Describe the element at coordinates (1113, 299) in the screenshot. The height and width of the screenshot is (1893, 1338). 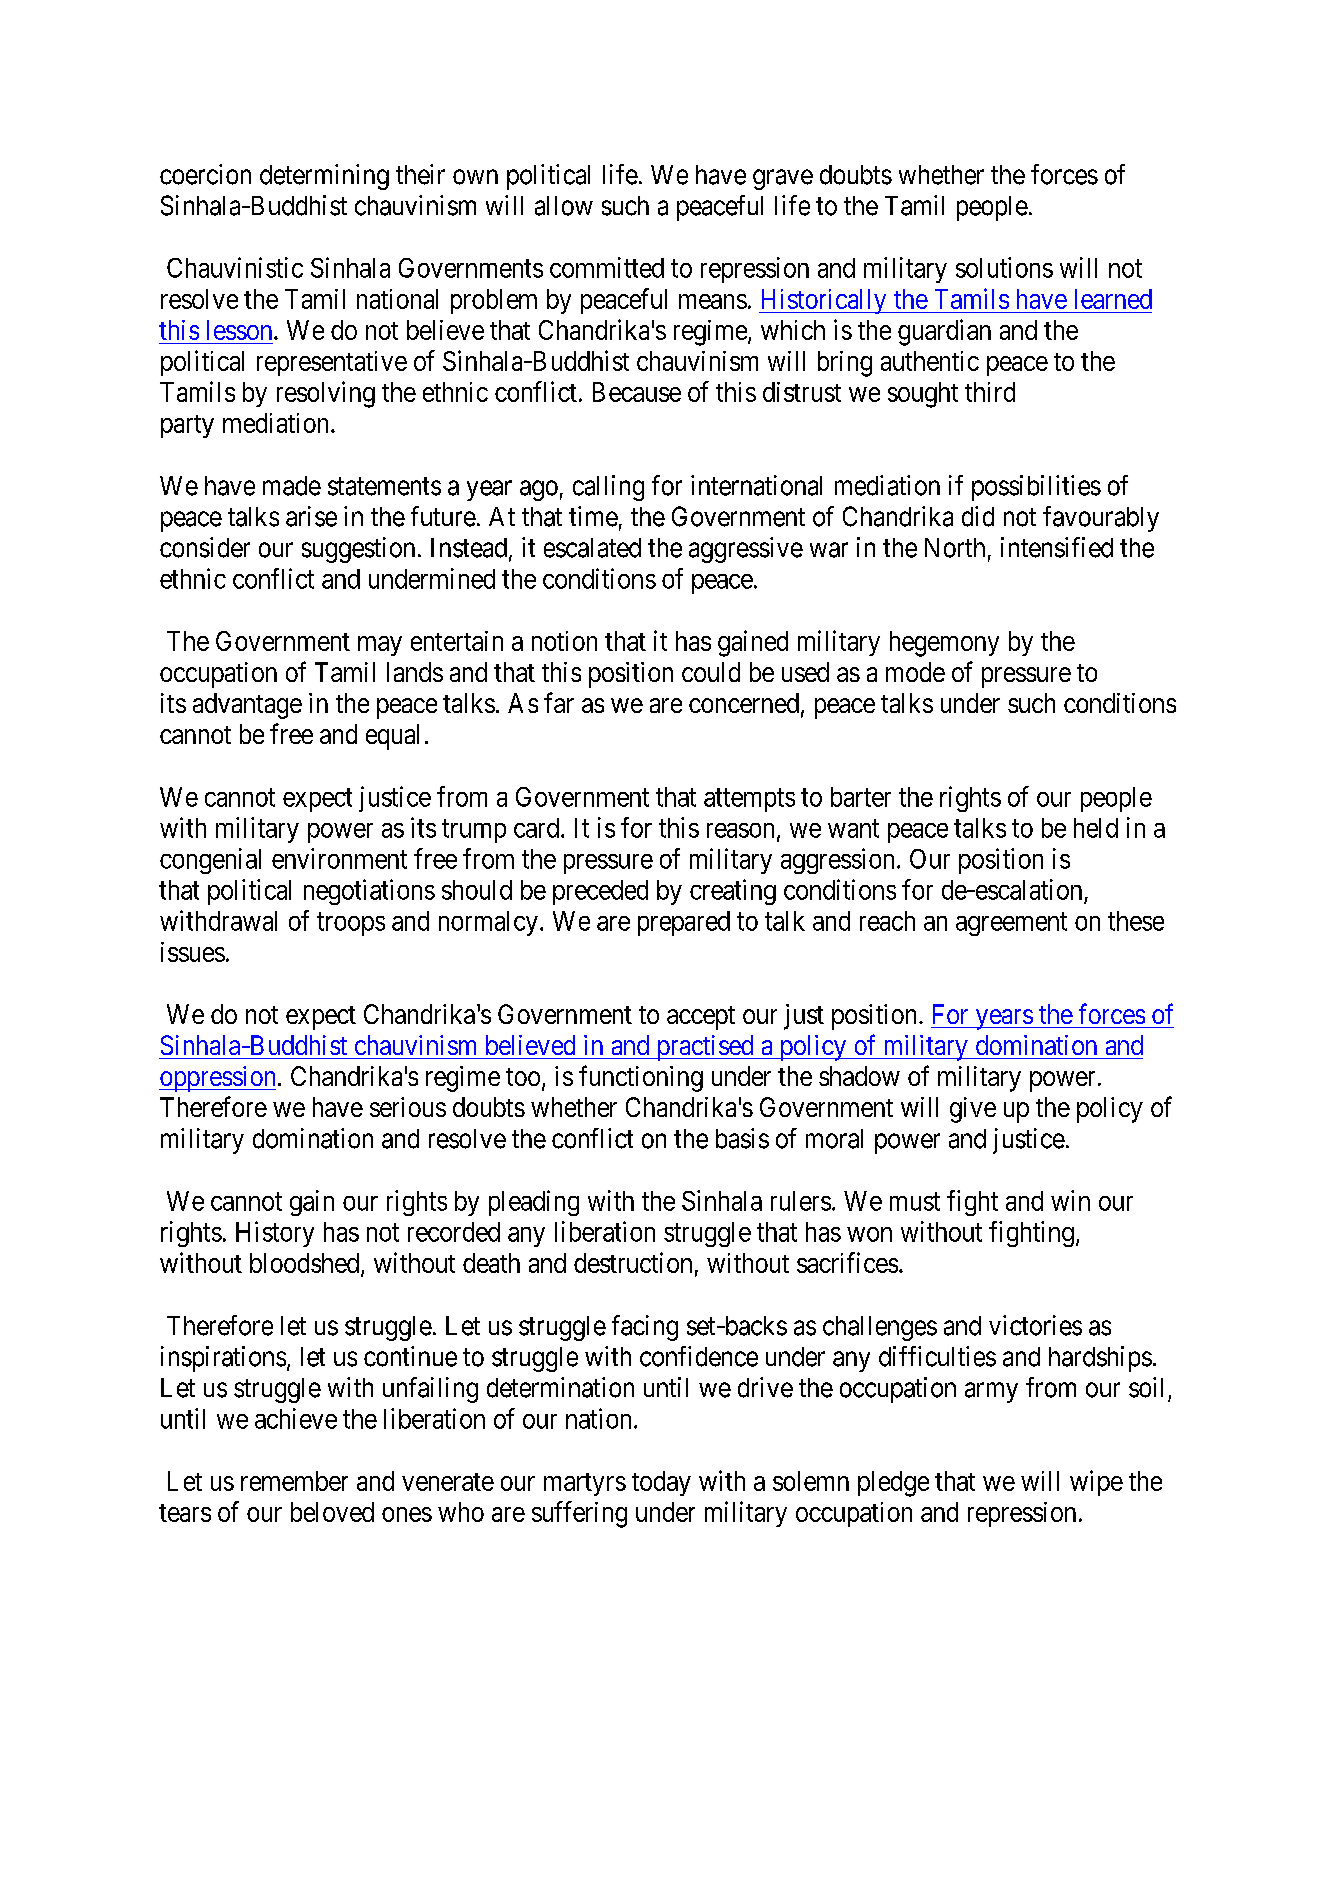
I see `learned` at that location.
